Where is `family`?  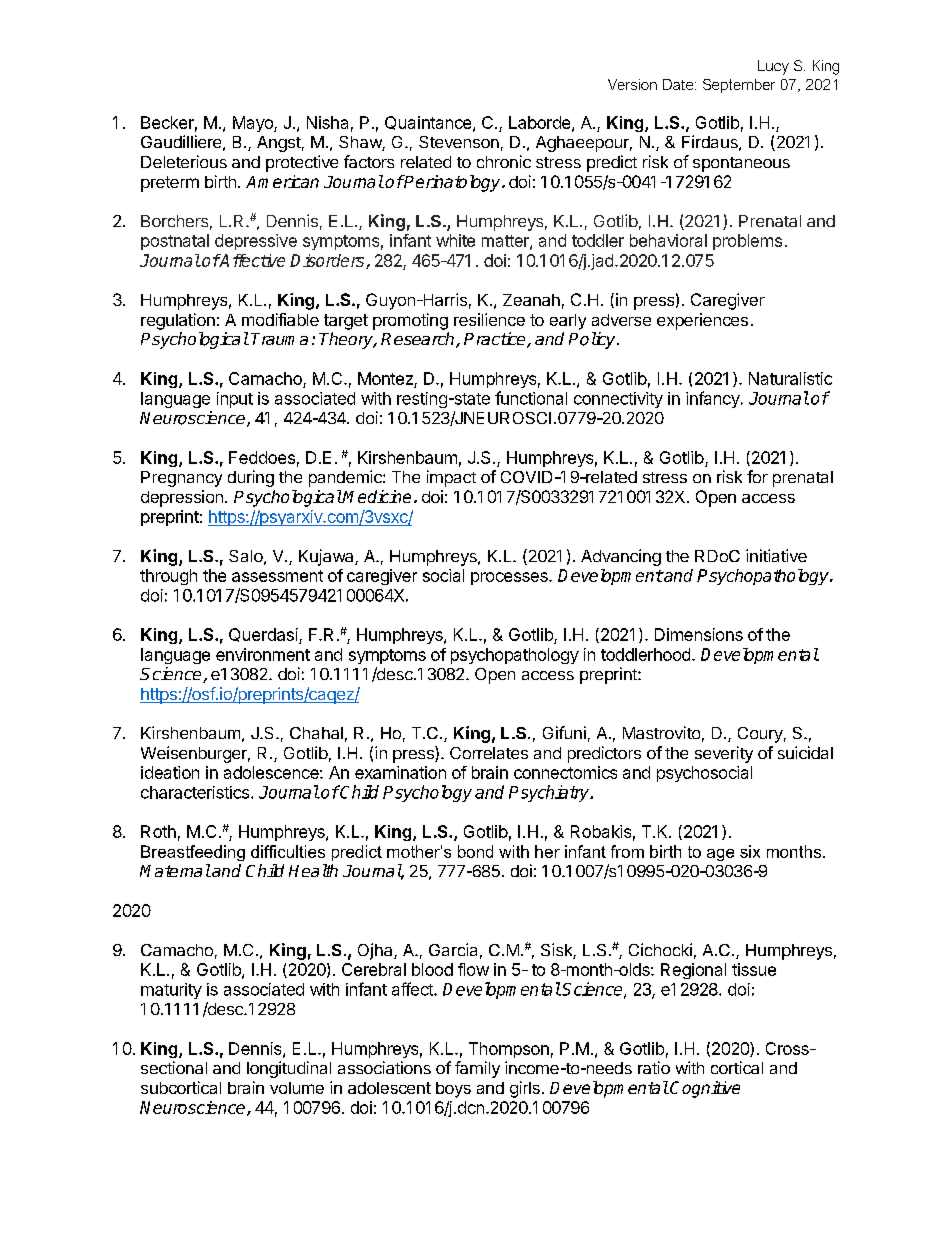
family is located at coordinates (477, 1069).
